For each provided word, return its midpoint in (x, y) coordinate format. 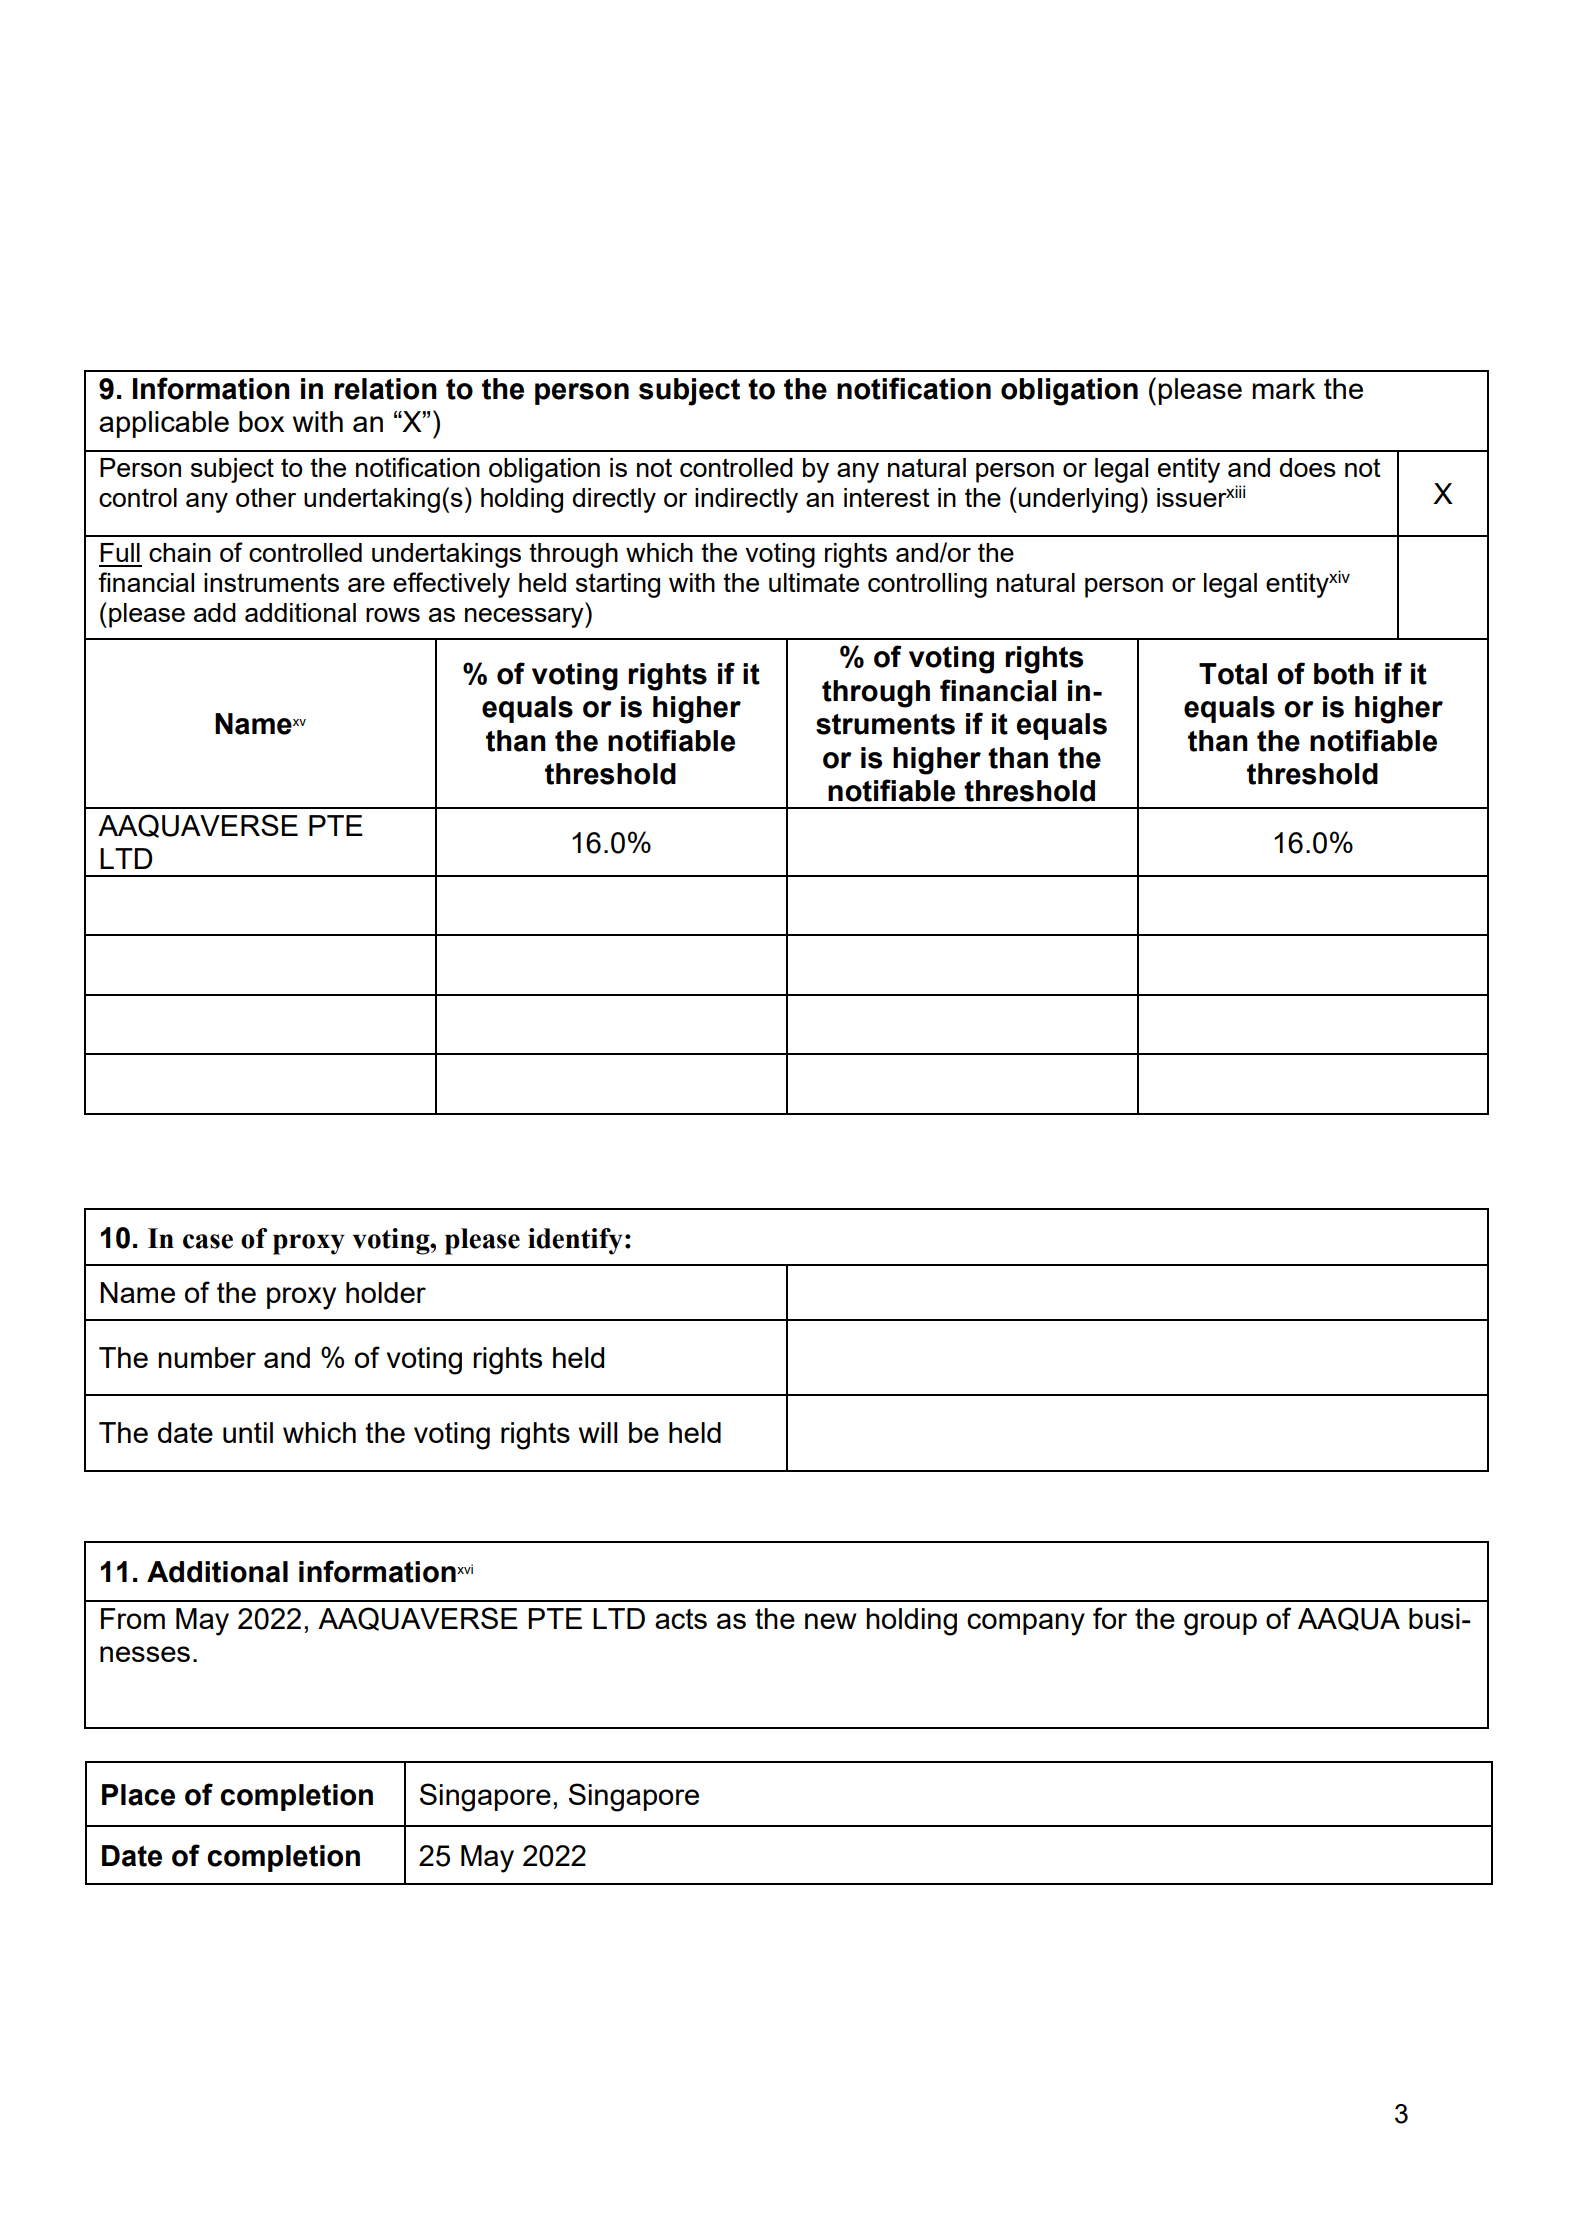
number (207, 1357)
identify (575, 1241)
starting (618, 585)
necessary (525, 618)
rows (393, 615)
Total (1233, 674)
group (1220, 1624)
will (598, 1432)
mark (1284, 388)
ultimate (814, 582)
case (208, 1241)
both (1344, 674)
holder (386, 1292)
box (261, 421)
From (133, 1618)
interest (887, 497)
